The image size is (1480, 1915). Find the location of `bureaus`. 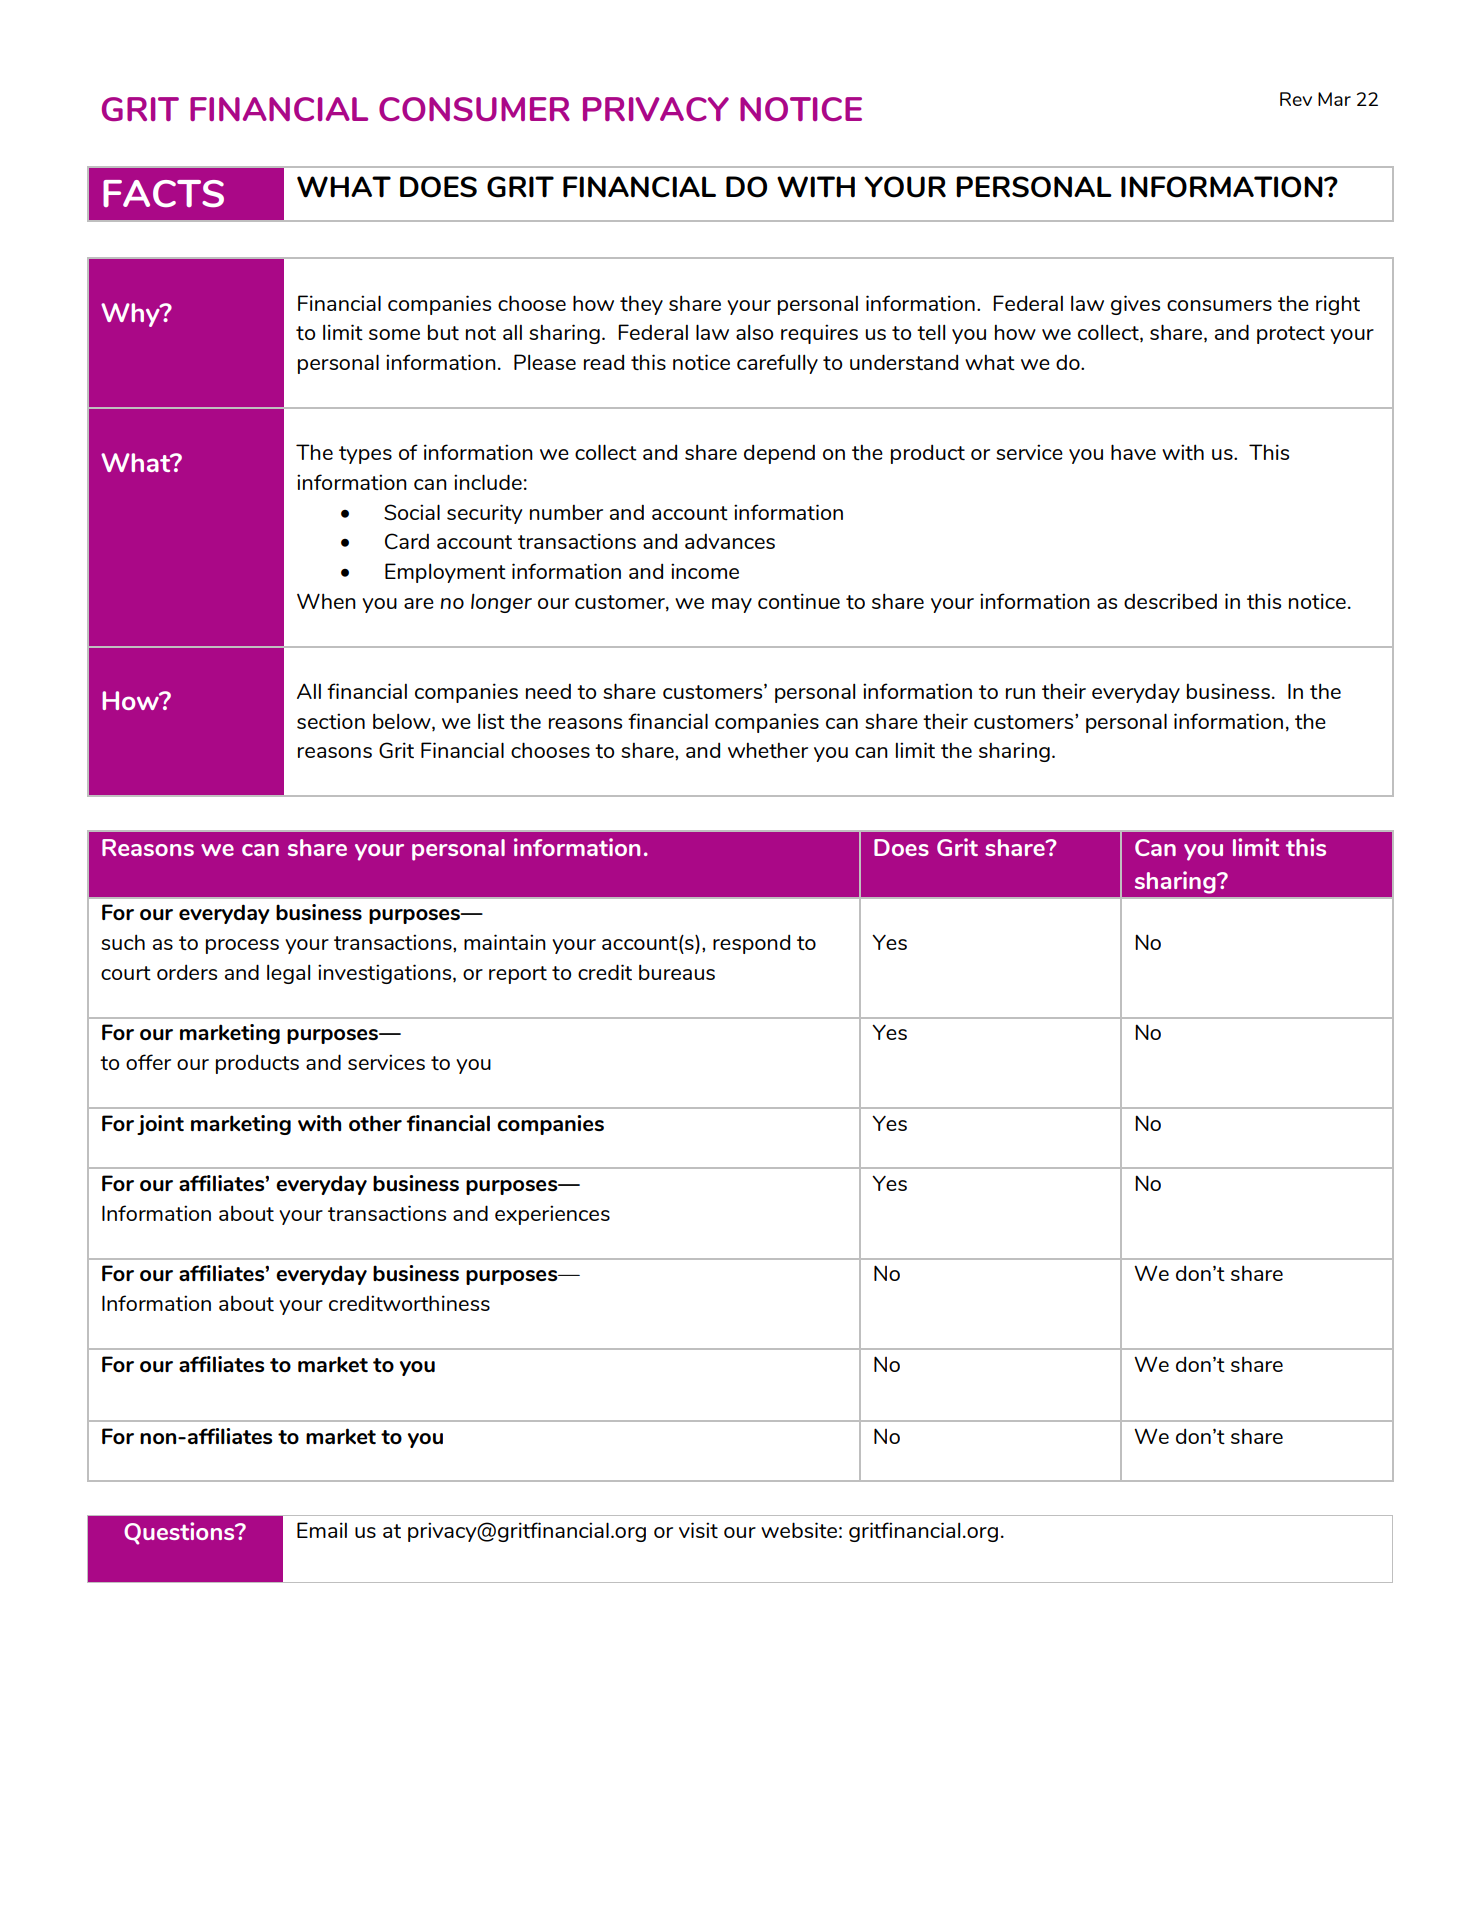

bureaus is located at coordinates (677, 972).
